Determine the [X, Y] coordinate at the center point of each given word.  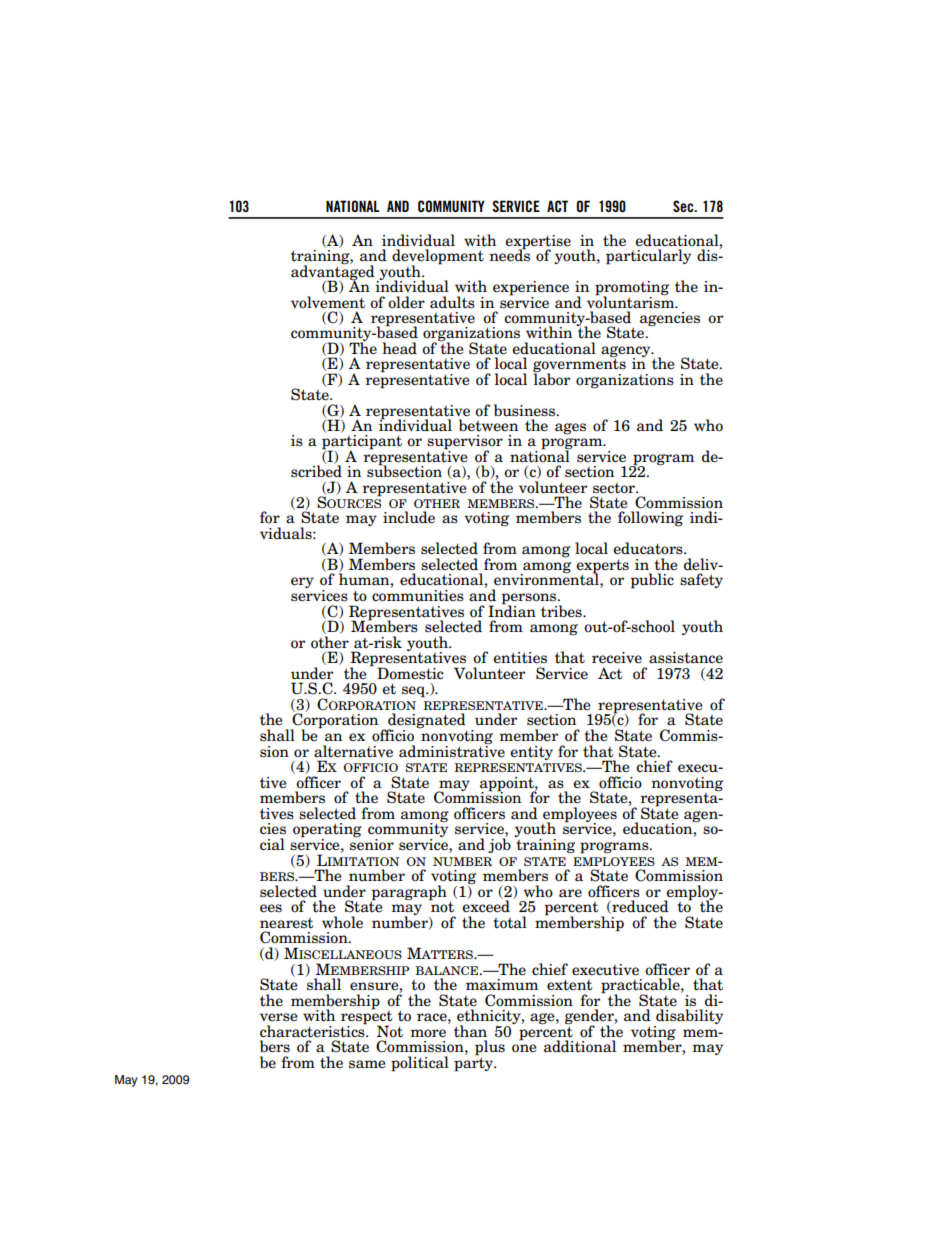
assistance [686, 658]
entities [520, 658]
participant [362, 443]
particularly [648, 257]
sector [615, 488]
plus [490, 1049]
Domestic [410, 673]
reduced [639, 907]
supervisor [465, 443]
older [406, 302]
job [499, 844]
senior [372, 843]
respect [366, 1017]
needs [509, 254]
